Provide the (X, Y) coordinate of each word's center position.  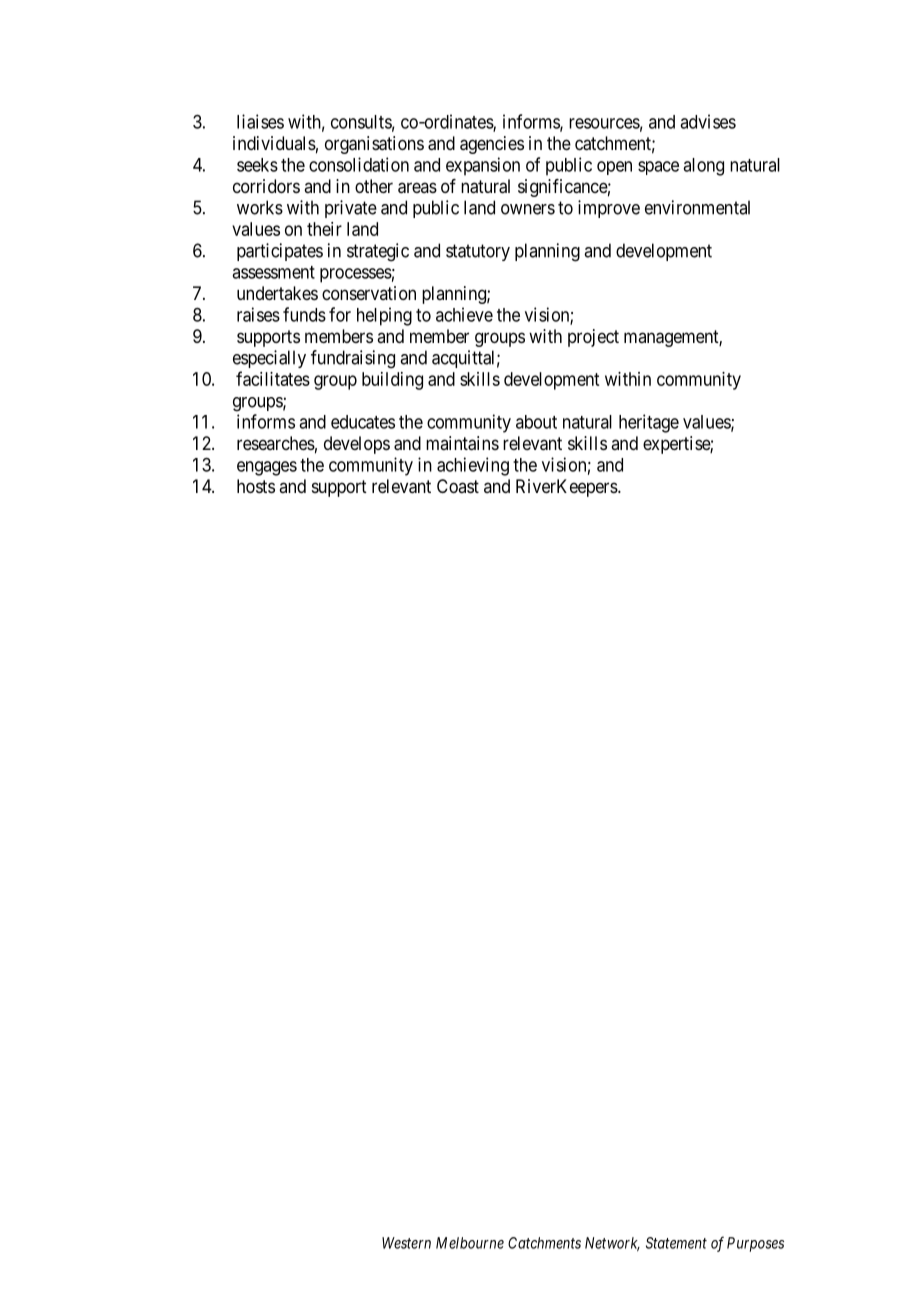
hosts (256, 486)
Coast (458, 486)
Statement (676, 1243)
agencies (492, 145)
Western (406, 1243)
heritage (649, 423)
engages (267, 468)
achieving (473, 466)
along (703, 167)
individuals (274, 143)
